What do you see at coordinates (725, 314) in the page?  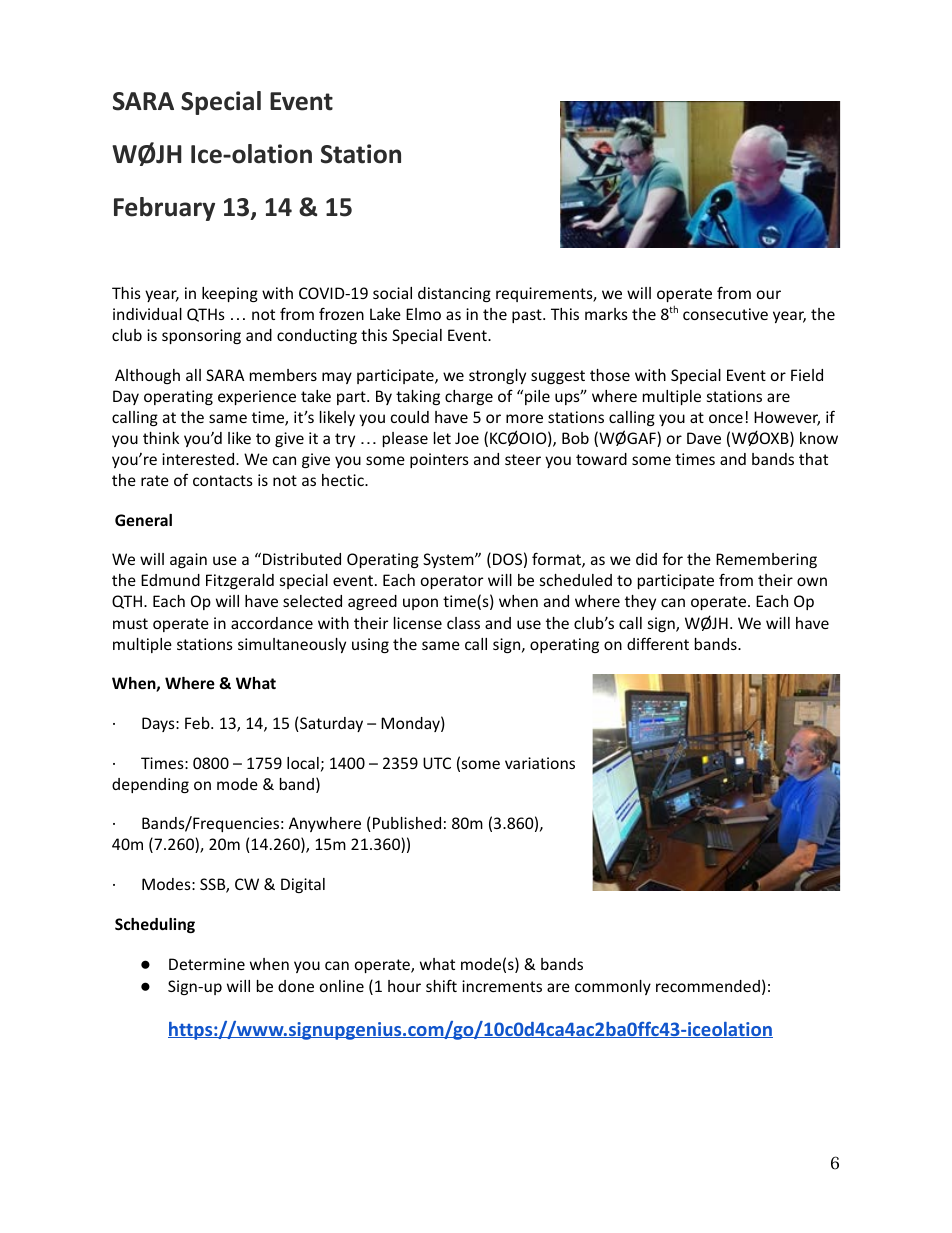 I see `consecutive` at bounding box center [725, 314].
